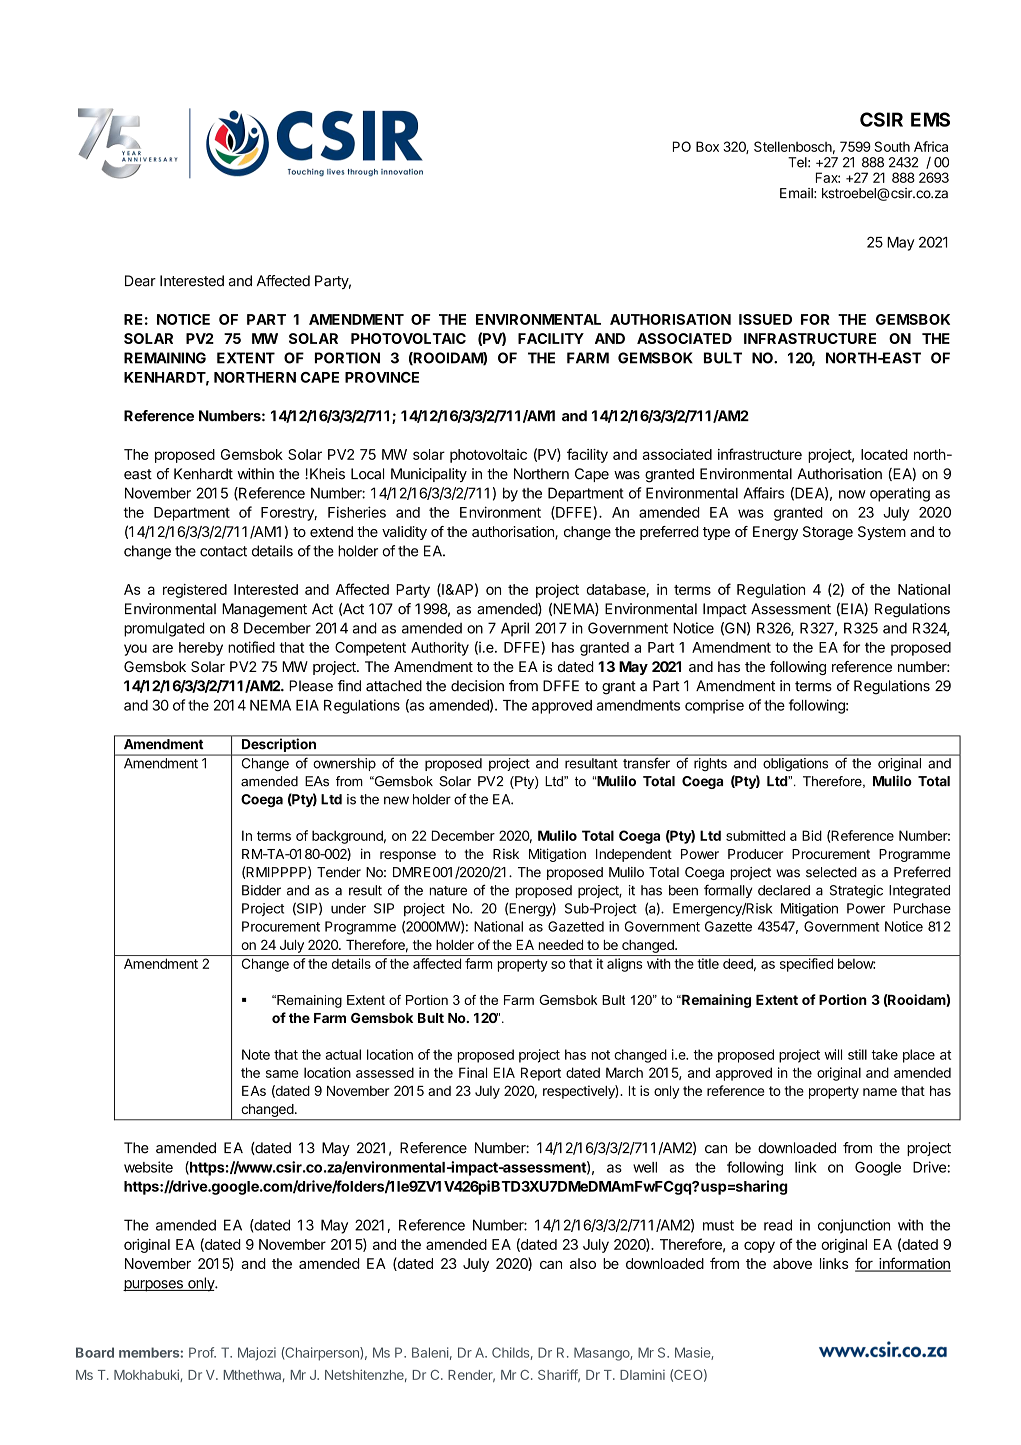 The width and height of the screenshot is (1021, 1445). Describe the element at coordinates (223, 551) in the screenshot. I see `contact` at that location.
